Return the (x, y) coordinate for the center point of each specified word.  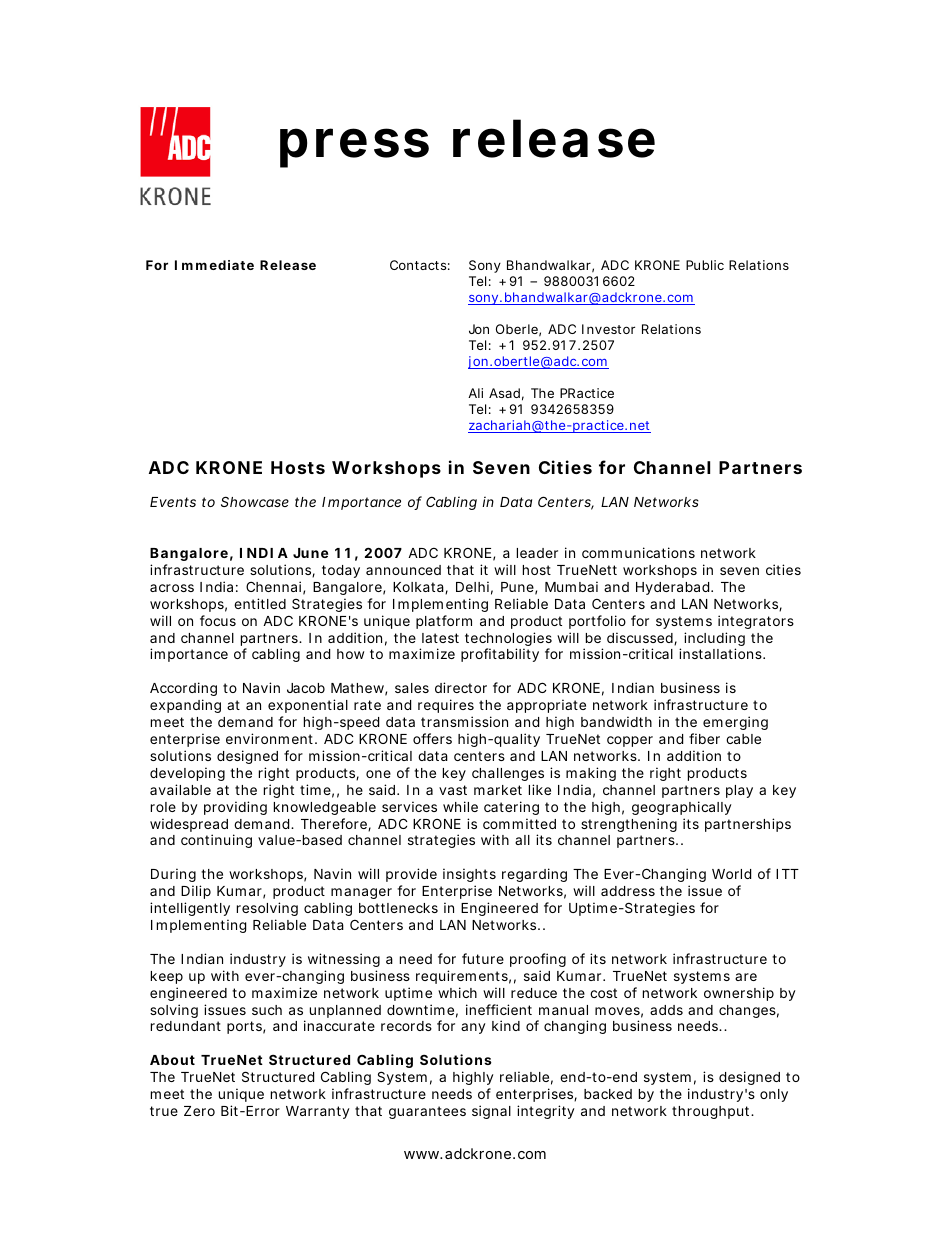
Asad (504, 393)
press (354, 148)
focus (218, 620)
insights (469, 877)
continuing (216, 841)
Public (705, 265)
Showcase (255, 501)
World (731, 874)
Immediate (214, 265)
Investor (608, 329)
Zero (199, 1111)
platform (444, 622)
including (714, 640)
